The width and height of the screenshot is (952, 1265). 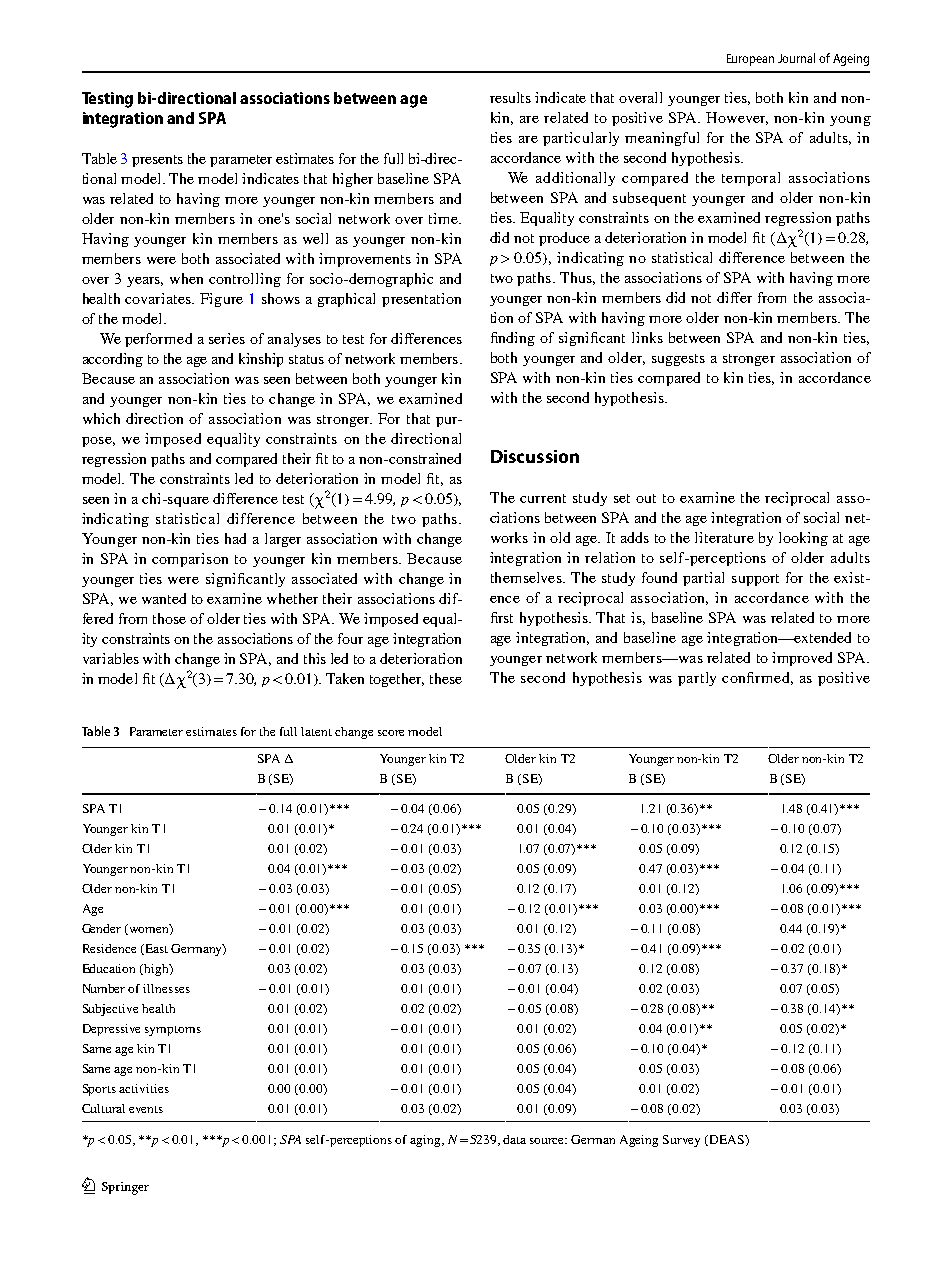 What do you see at coordinates (146, 1109) in the screenshot?
I see `events` at bounding box center [146, 1109].
